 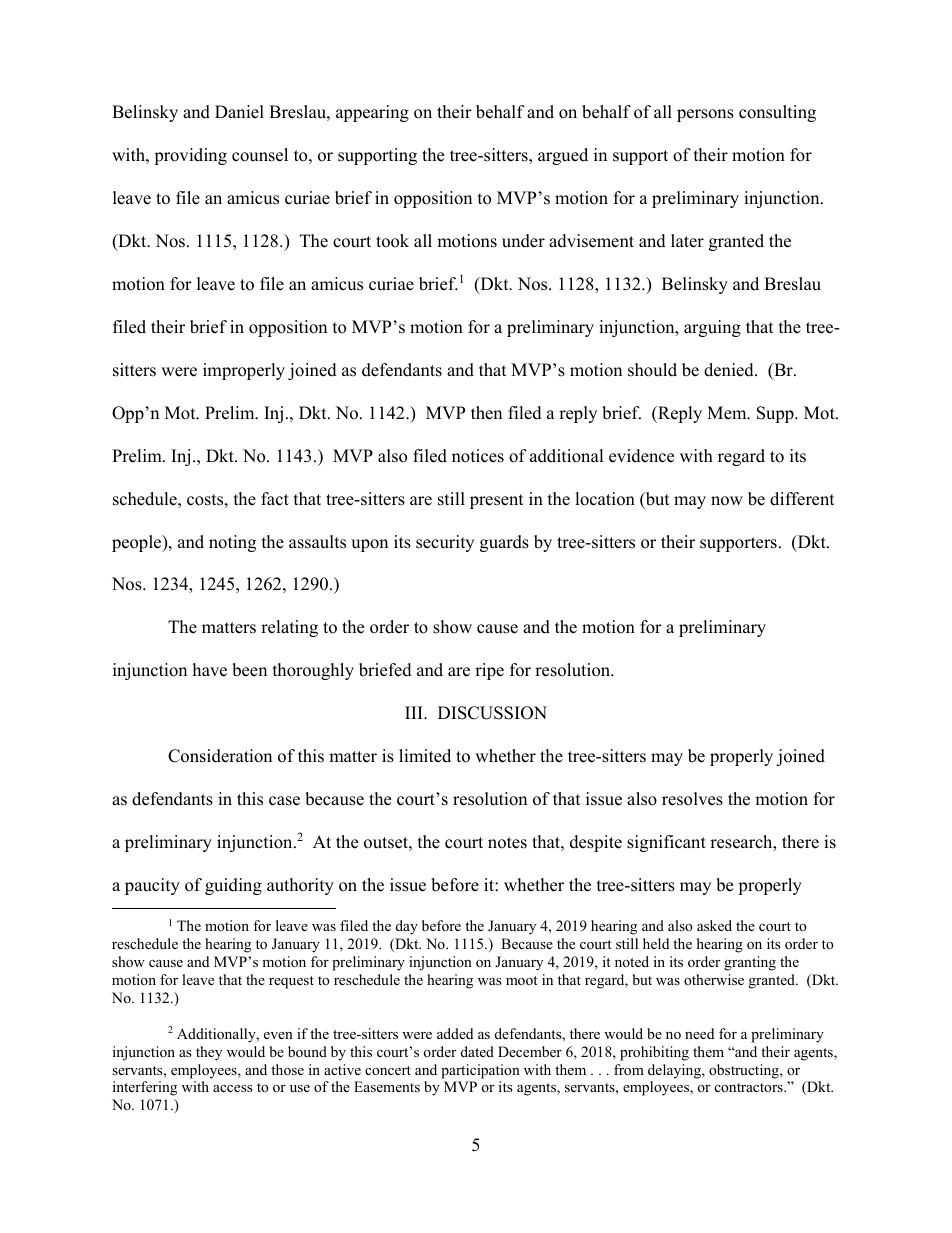 What do you see at coordinates (563, 156) in the image?
I see `argued` at bounding box center [563, 156].
